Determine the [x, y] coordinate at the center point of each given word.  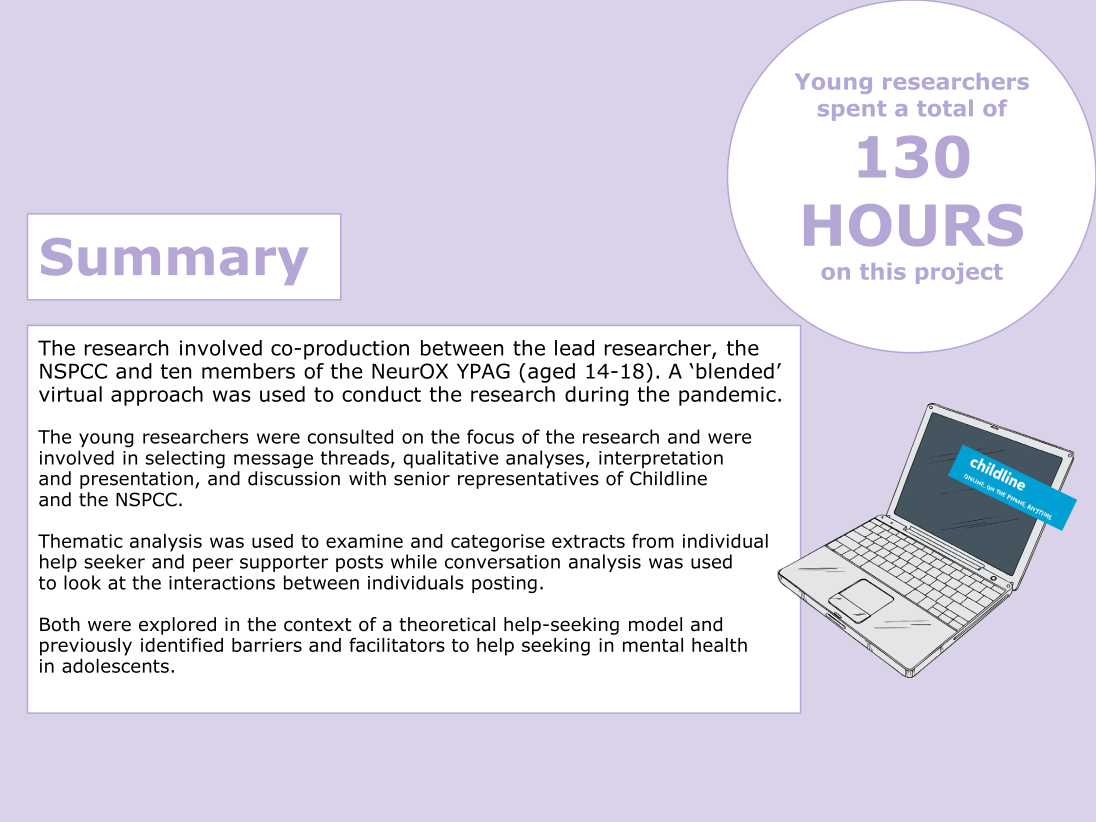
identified [182, 644]
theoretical [447, 624]
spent [852, 111]
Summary [174, 261]
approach [157, 396]
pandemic [727, 396]
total [945, 108]
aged [551, 373]
